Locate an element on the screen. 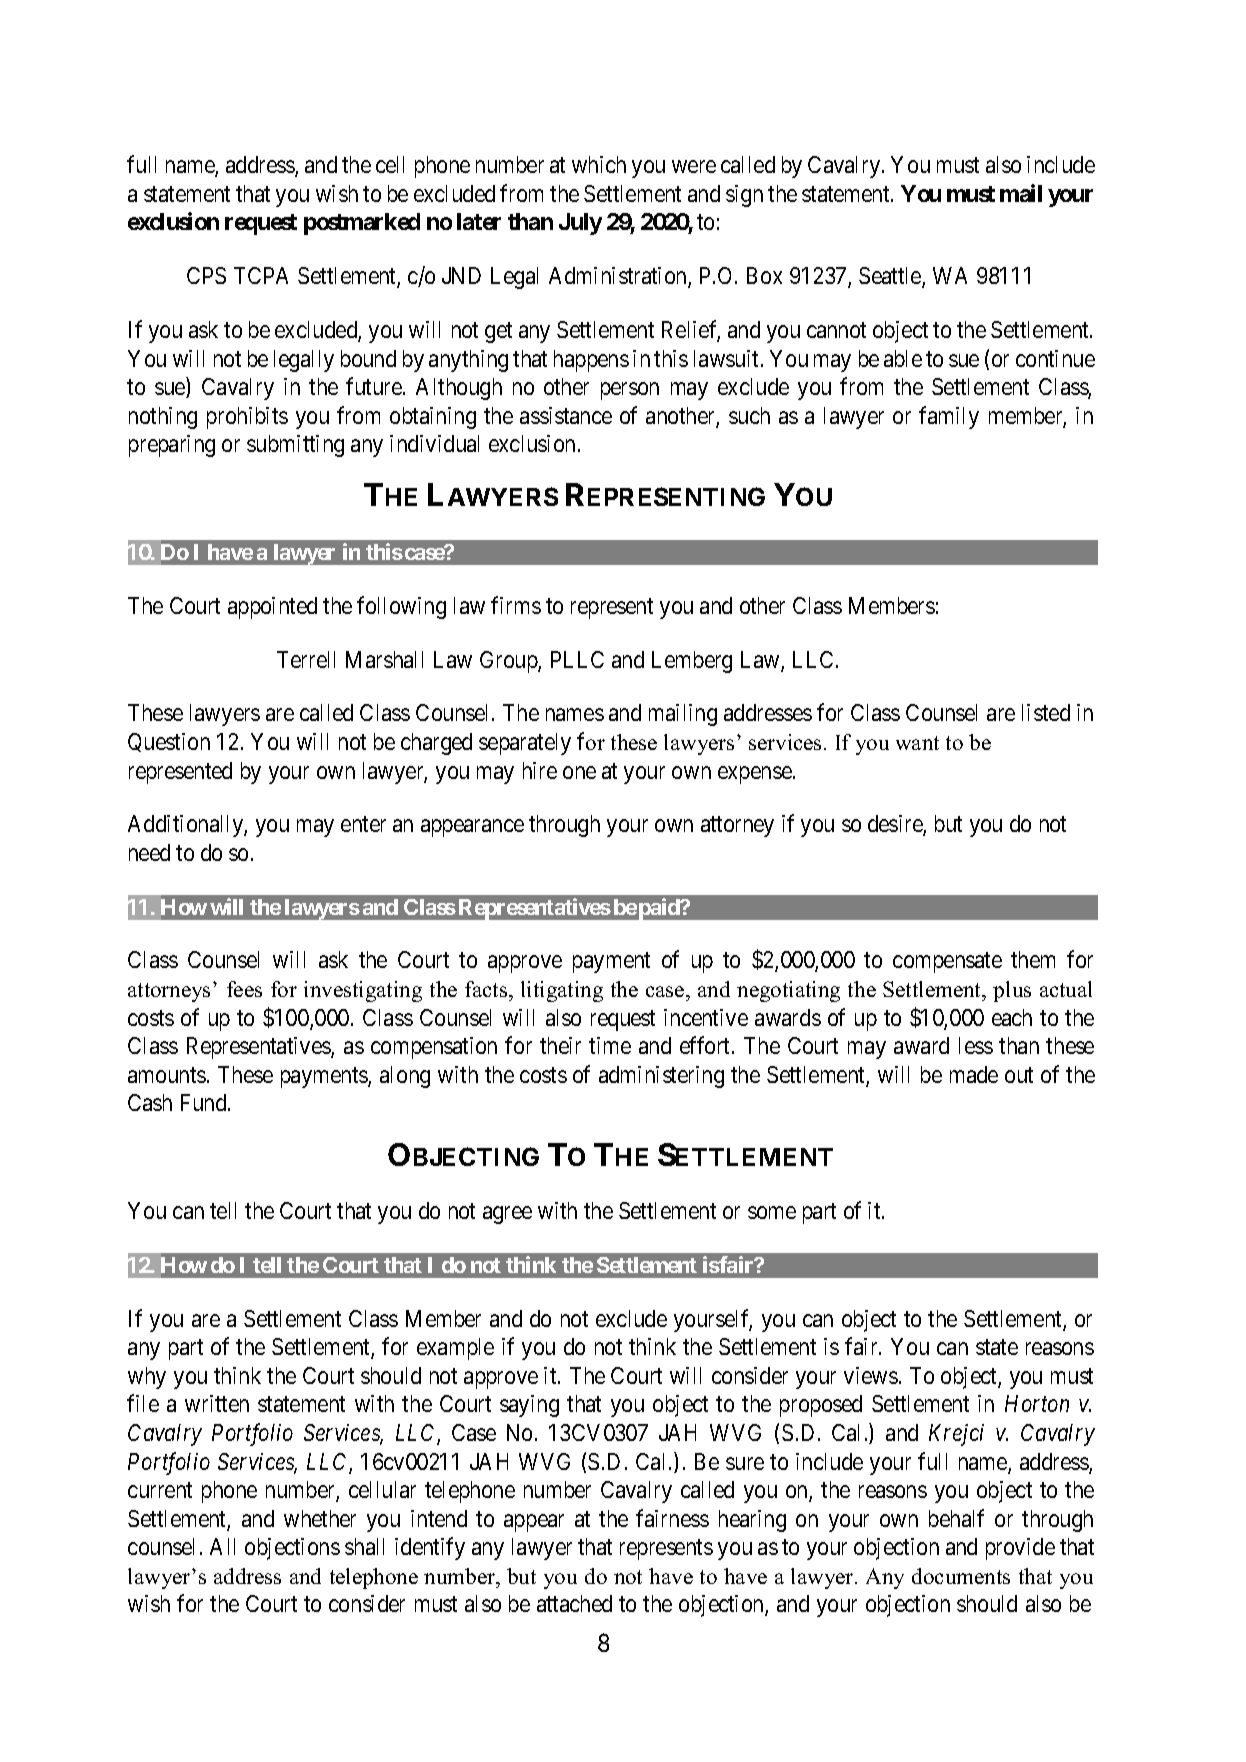  administering is located at coordinates (661, 1077).
